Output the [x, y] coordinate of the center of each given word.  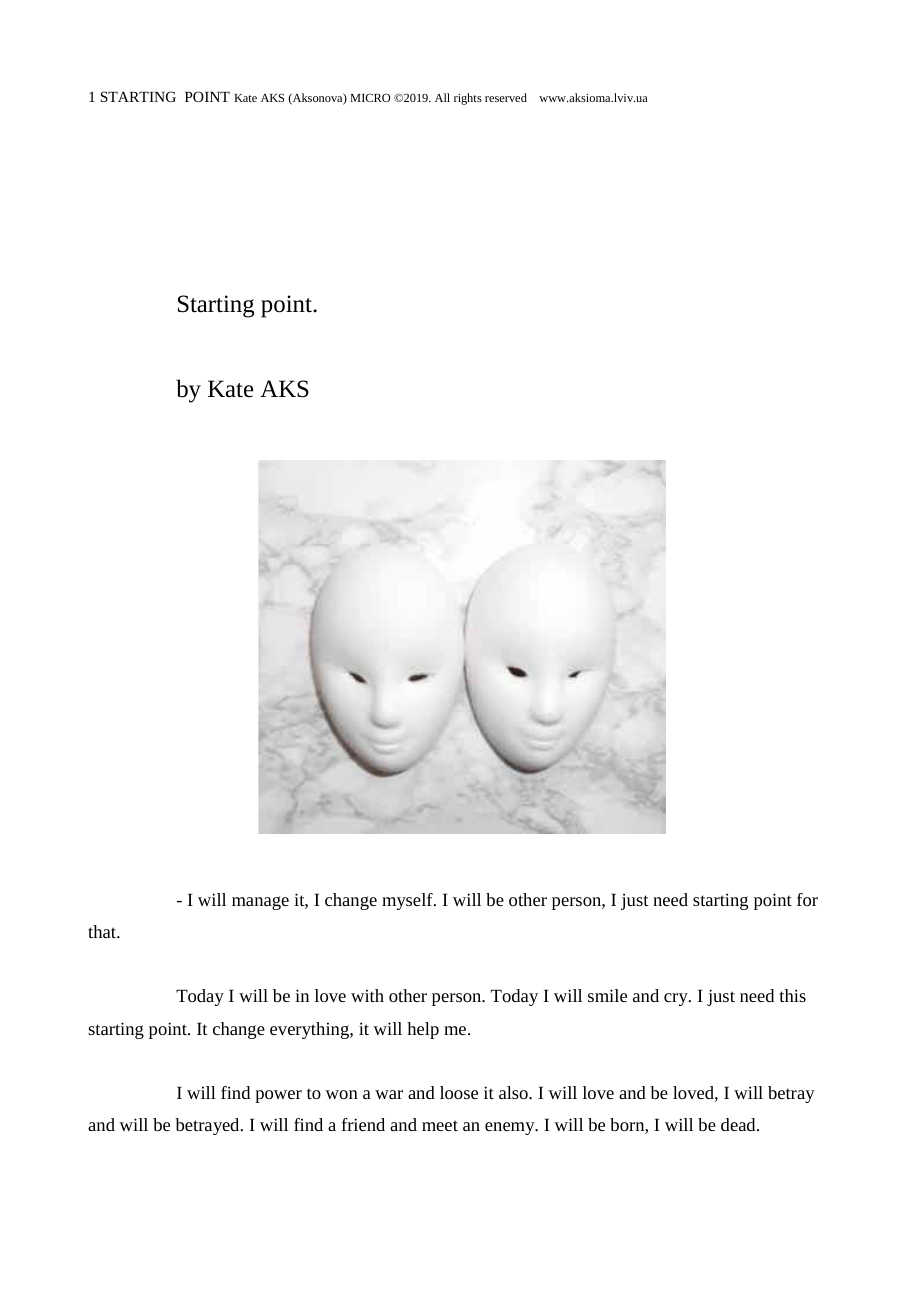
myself [408, 901]
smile [607, 995]
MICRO [370, 97]
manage [260, 903]
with [367, 995]
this [793, 995]
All [442, 97]
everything [310, 1030]
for [807, 899]
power [278, 1096]
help [423, 1030]
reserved [506, 97]
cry [677, 999]
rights [468, 99]
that [103, 931]
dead [739, 1124]
